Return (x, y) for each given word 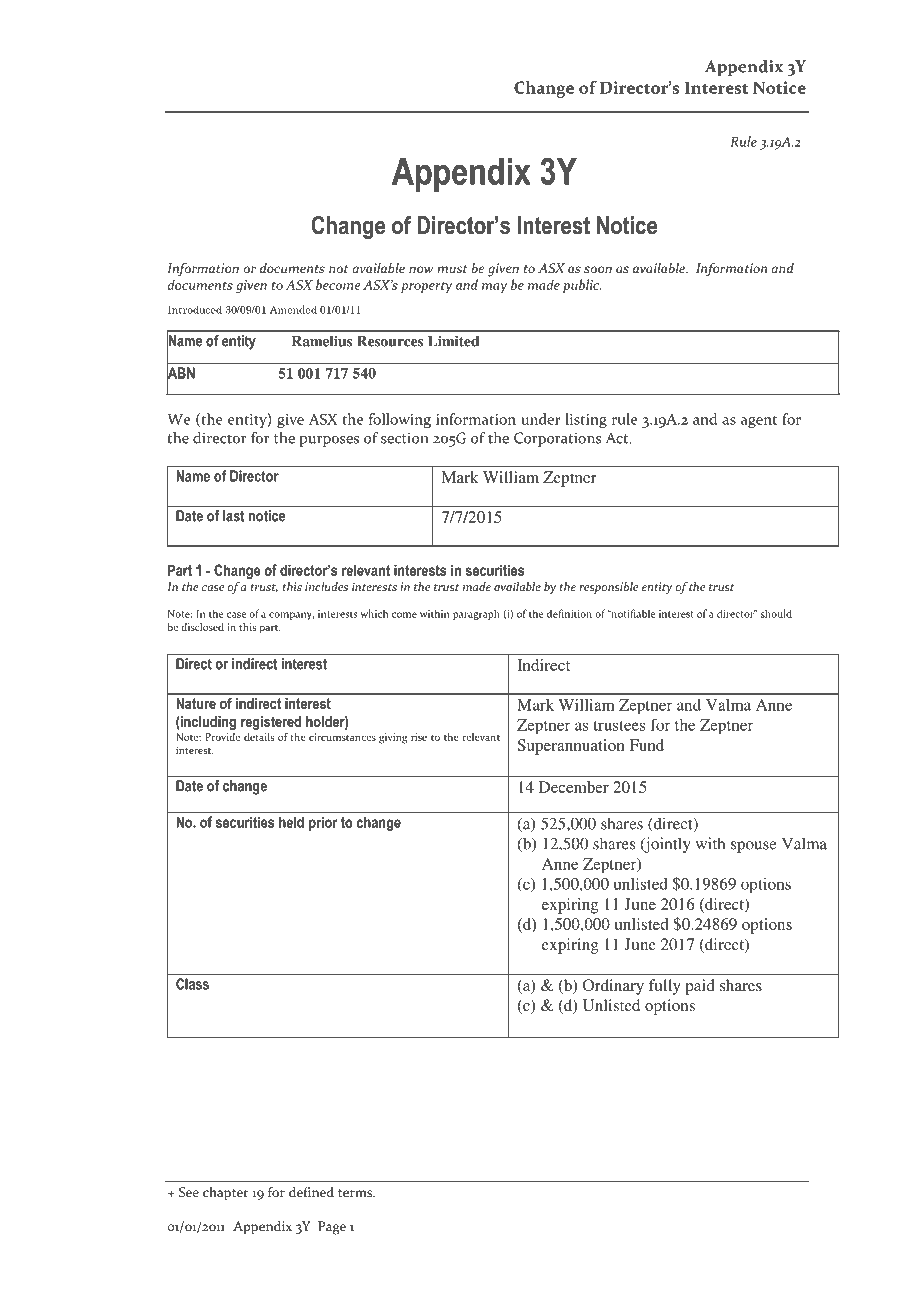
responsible (608, 588)
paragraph (476, 614)
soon (598, 269)
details (259, 735)
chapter (226, 1194)
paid (700, 987)
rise (419, 737)
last (234, 516)
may (494, 288)
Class (192, 984)
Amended (293, 309)
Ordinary (613, 987)
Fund (646, 745)
